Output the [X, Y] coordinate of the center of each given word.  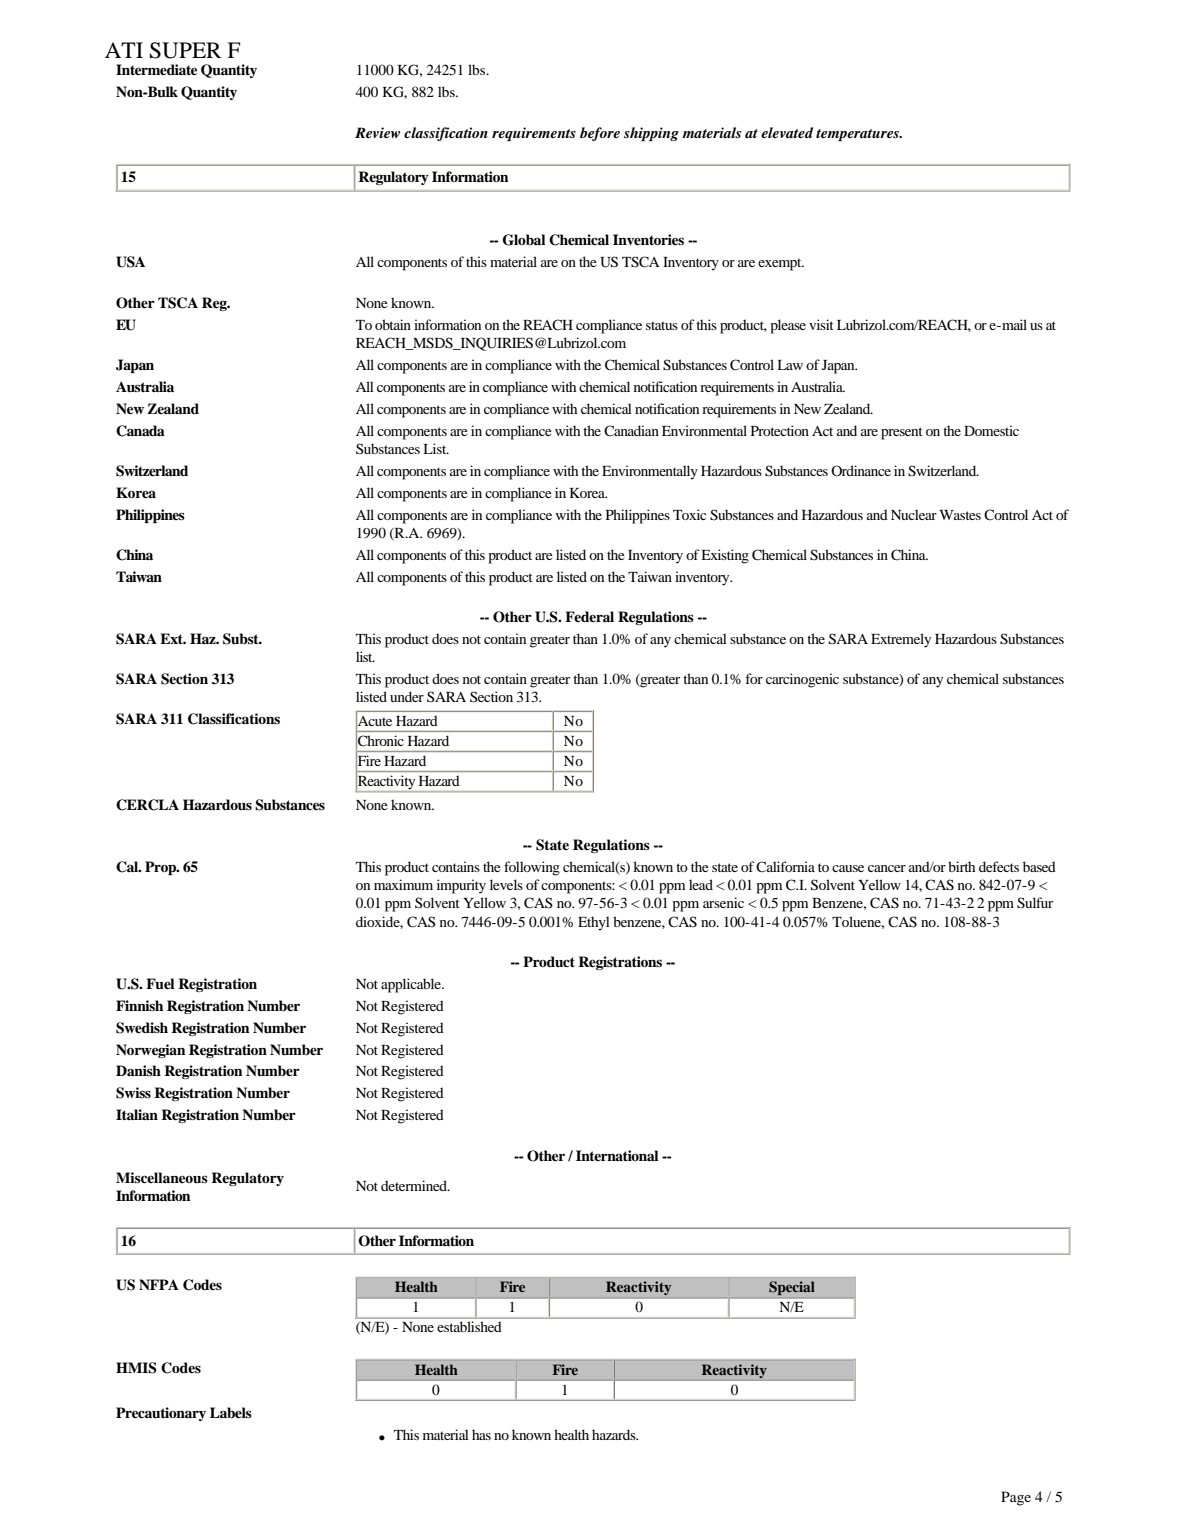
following [532, 868]
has [481, 1434]
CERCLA [147, 805]
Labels [231, 1413]
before [600, 134]
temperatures [858, 135]
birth [961, 866]
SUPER [186, 50]
